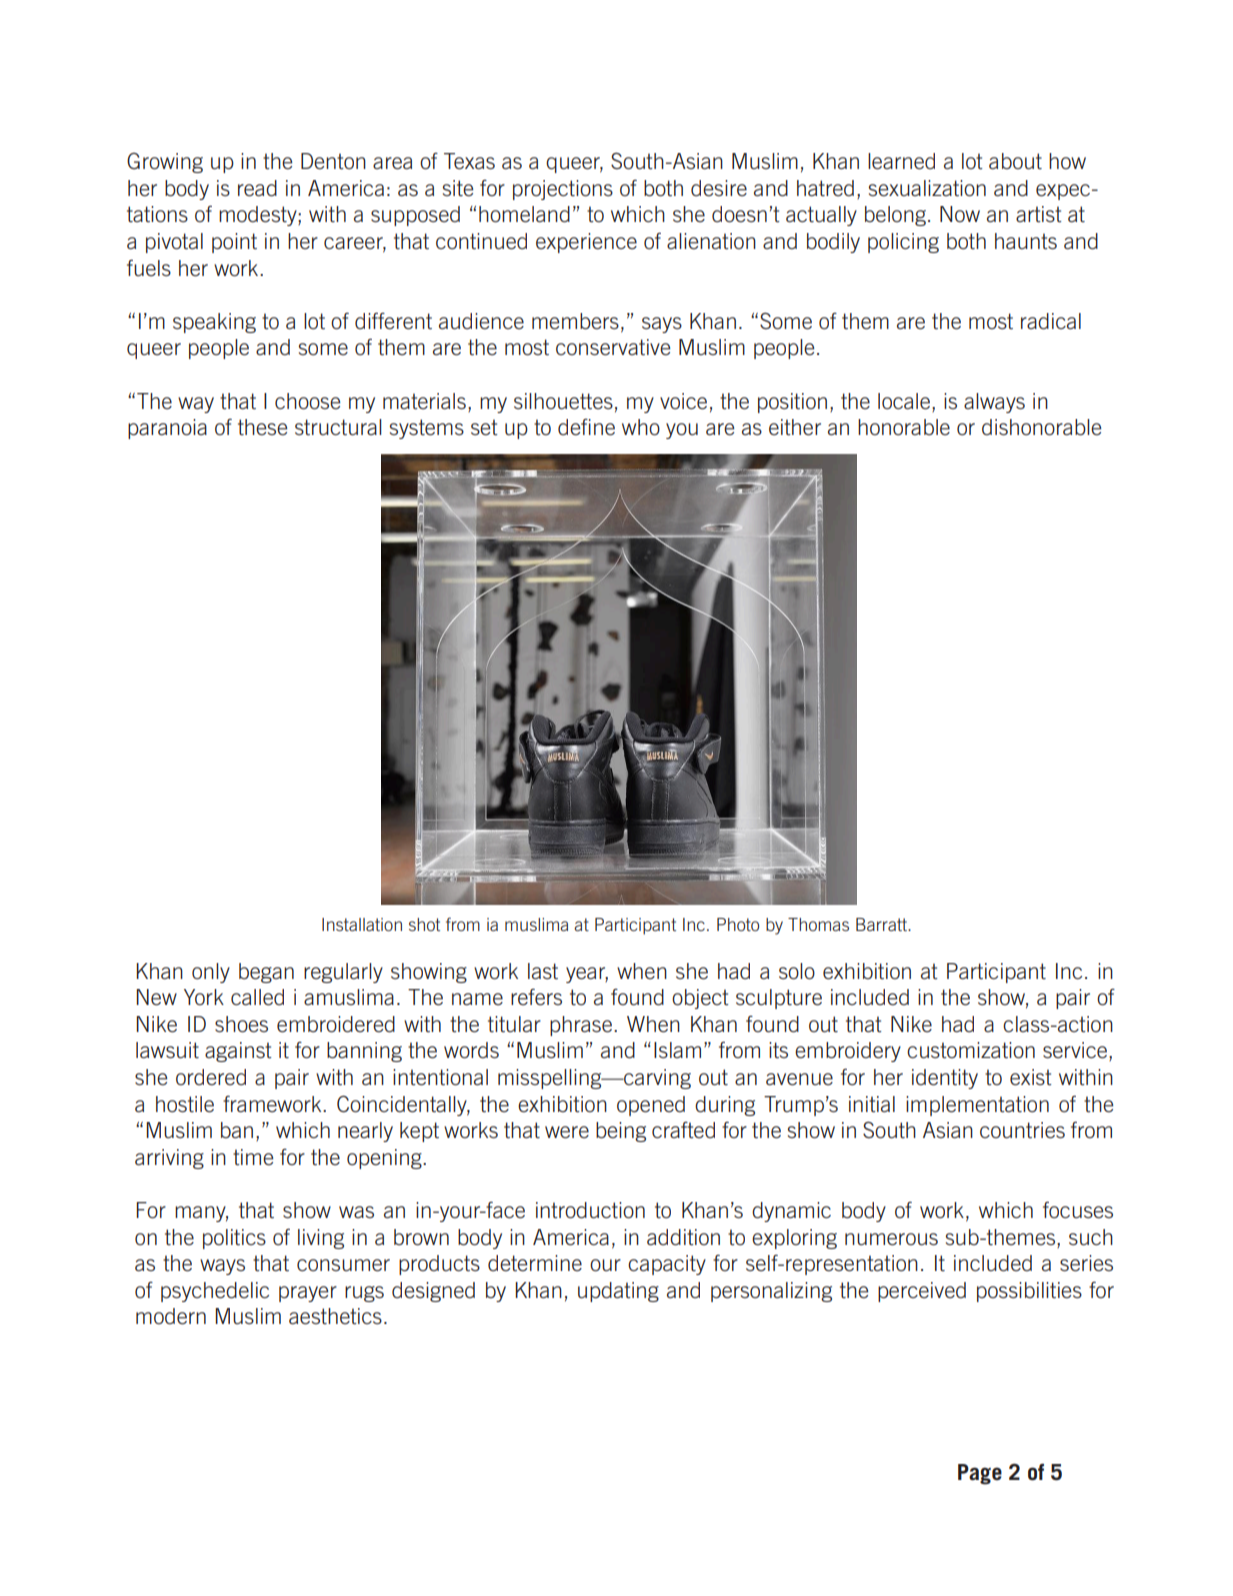 The height and width of the screenshot is (1596, 1233). What do you see at coordinates (563, 190) in the screenshot?
I see `projections` at bounding box center [563, 190].
